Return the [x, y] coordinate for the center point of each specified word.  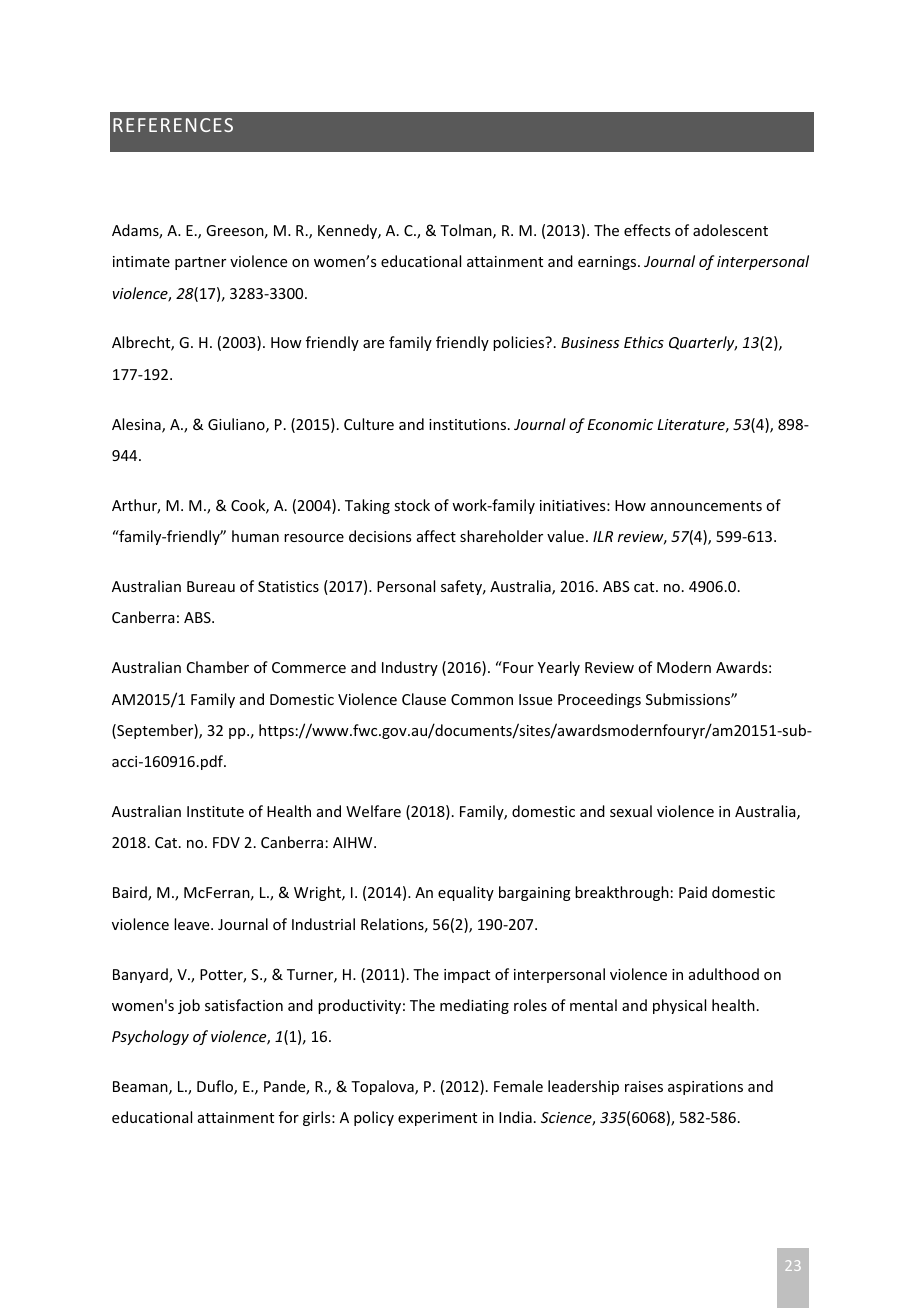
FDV [226, 842]
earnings [608, 263]
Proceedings [599, 700]
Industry [410, 668]
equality [466, 893]
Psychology [150, 1037]
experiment [437, 1119]
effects [647, 230]
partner [200, 263]
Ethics [644, 342]
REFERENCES [173, 125]
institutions [469, 424]
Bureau [211, 586]
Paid [693, 892]
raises [644, 1086]
